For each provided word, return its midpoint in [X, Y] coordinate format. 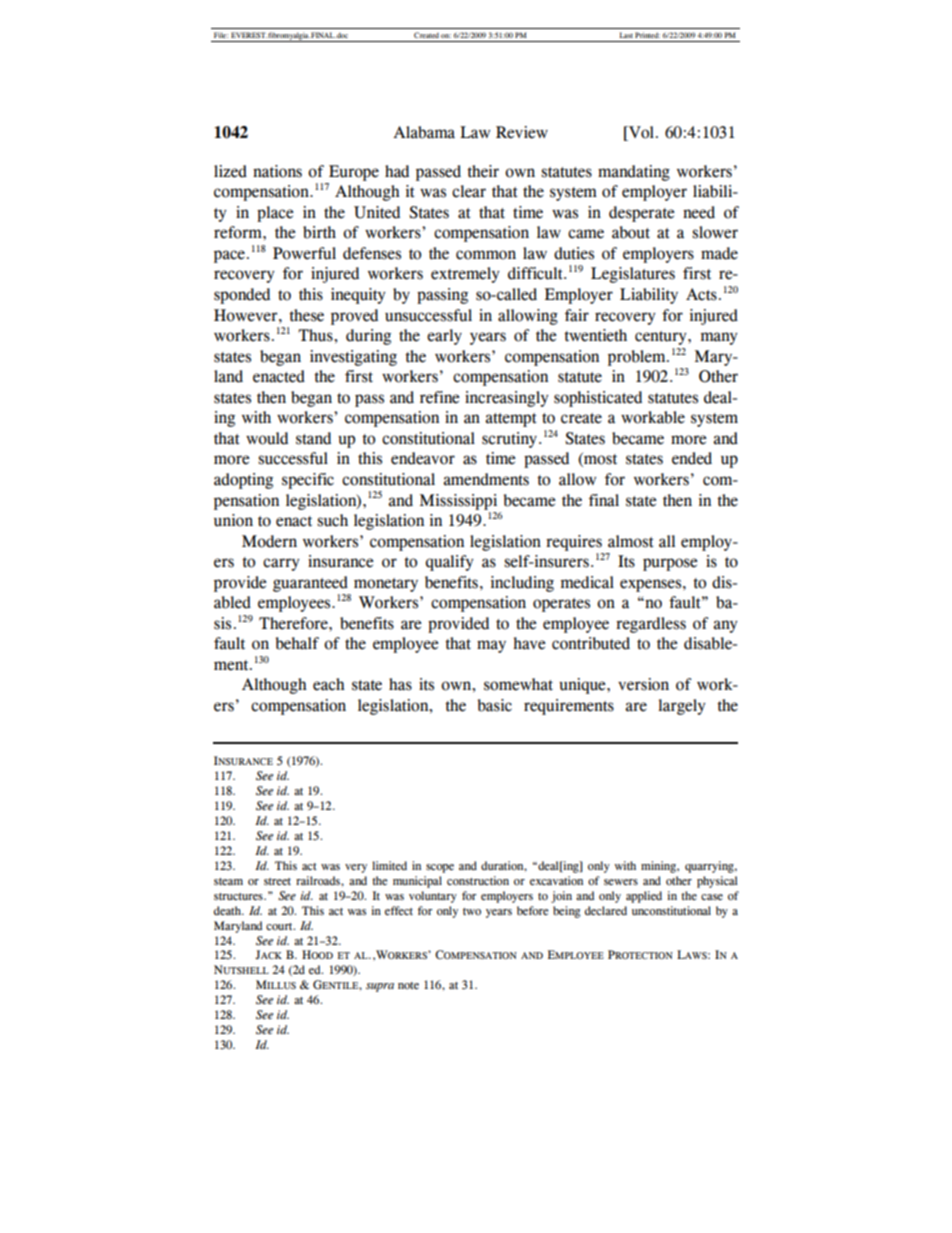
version [643, 684]
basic [494, 705]
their [483, 171]
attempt [511, 420]
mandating [634, 173]
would [267, 438]
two [472, 911]
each [329, 684]
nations [277, 171]
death [229, 910]
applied [644, 897]
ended [692, 458]
